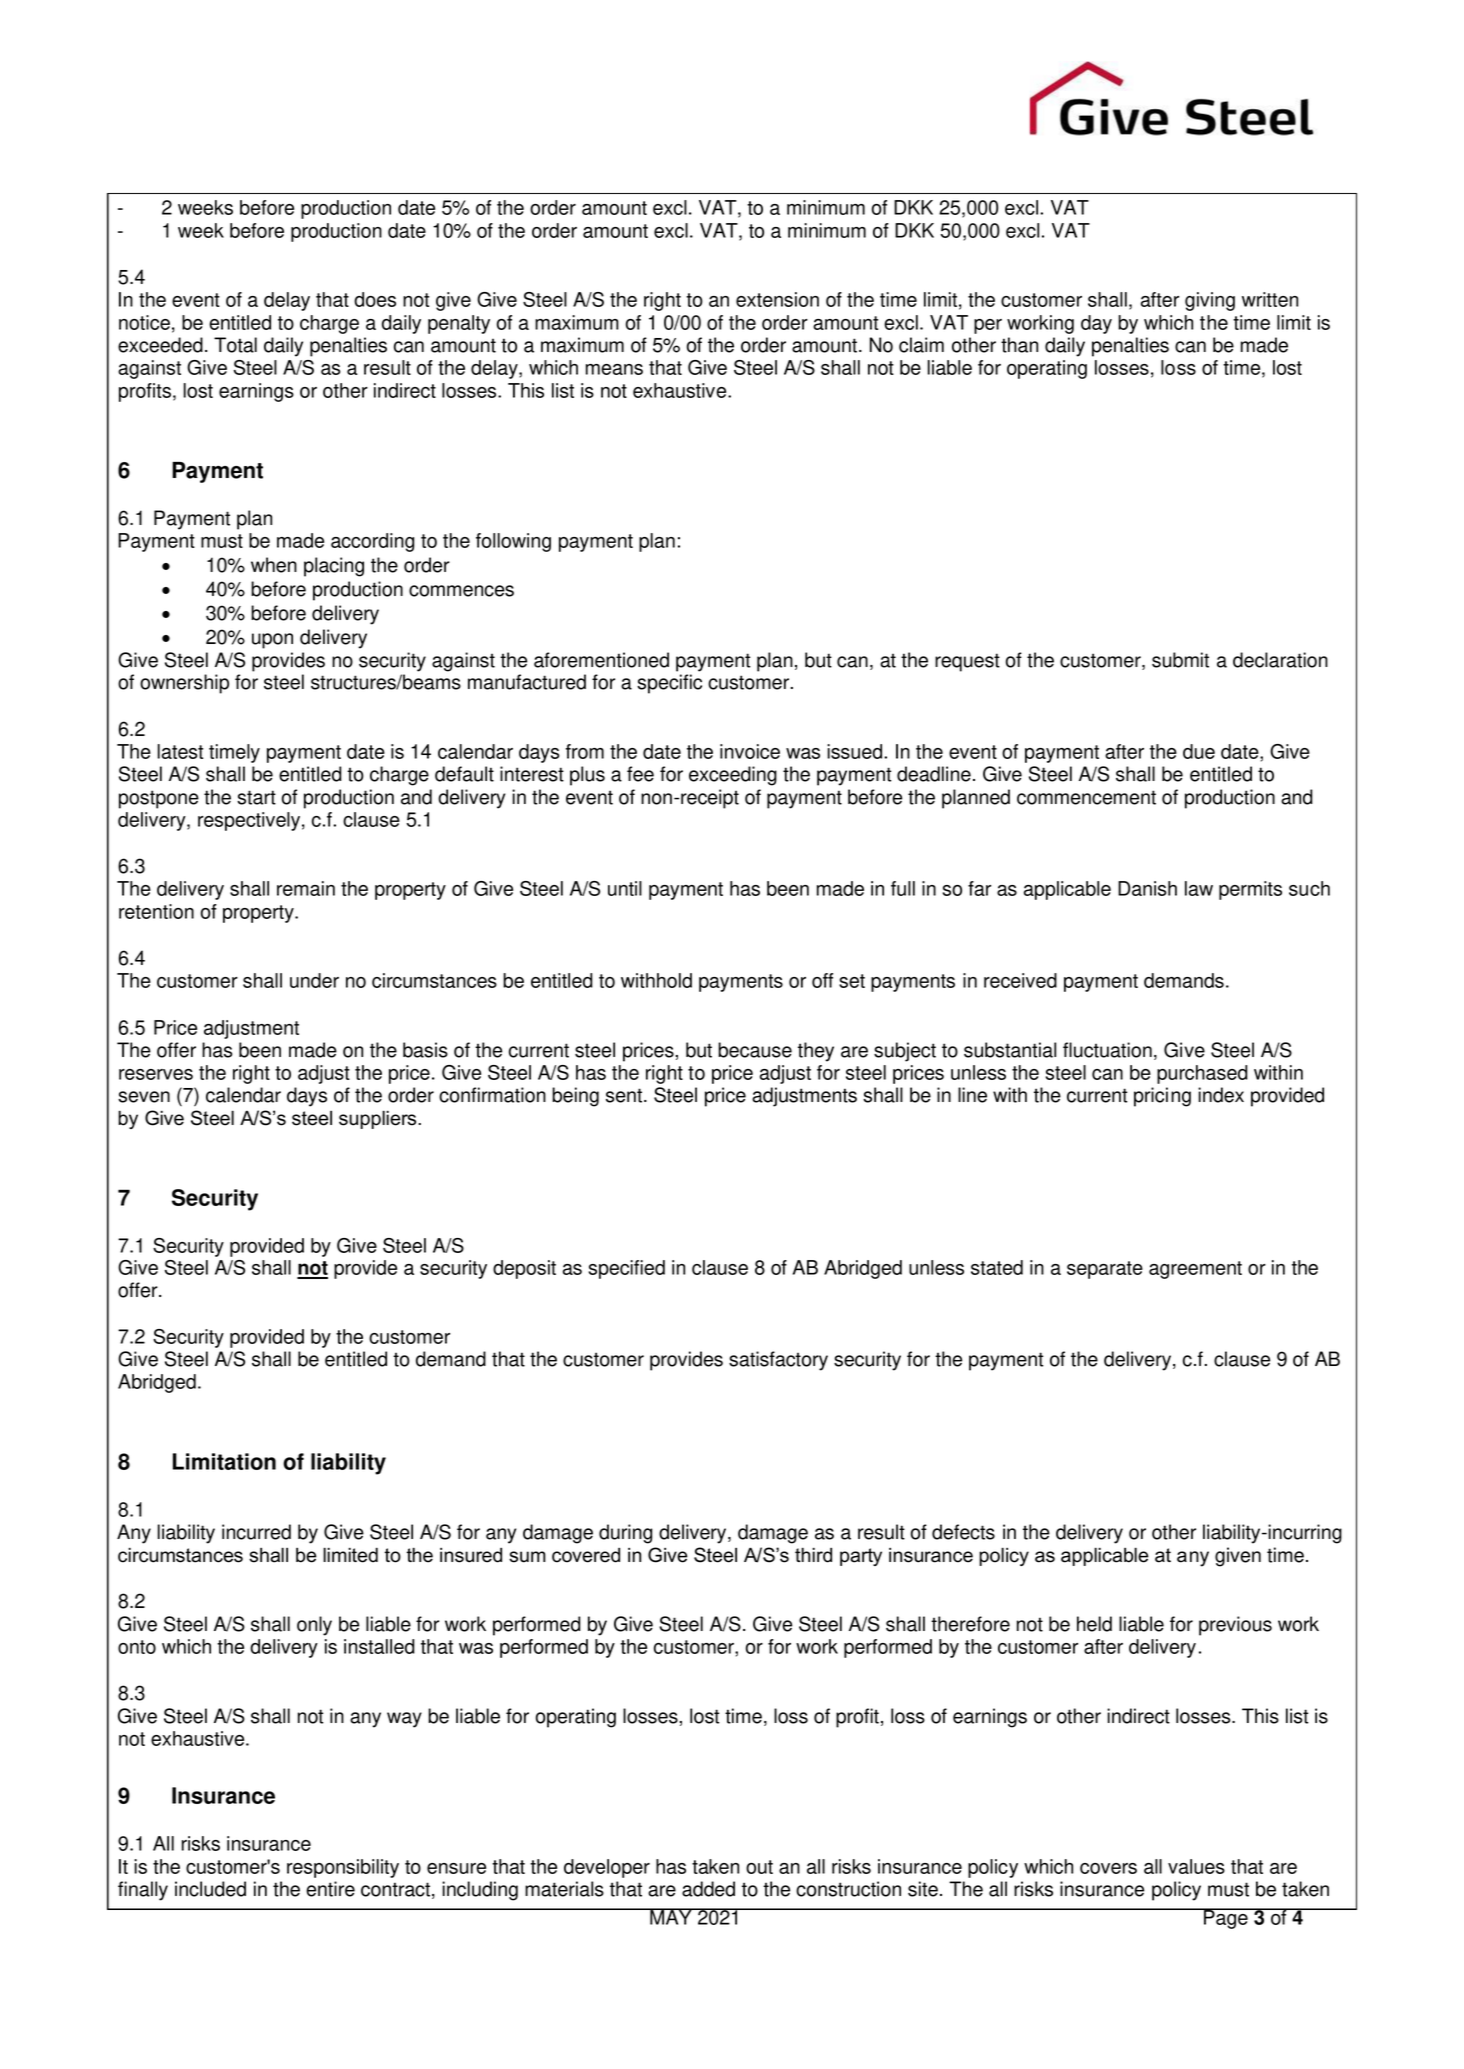 Image resolution: width=1464 pixels, height=2069 pixels. What do you see at coordinates (379, 1119) in the document?
I see `suppliers` at bounding box center [379, 1119].
